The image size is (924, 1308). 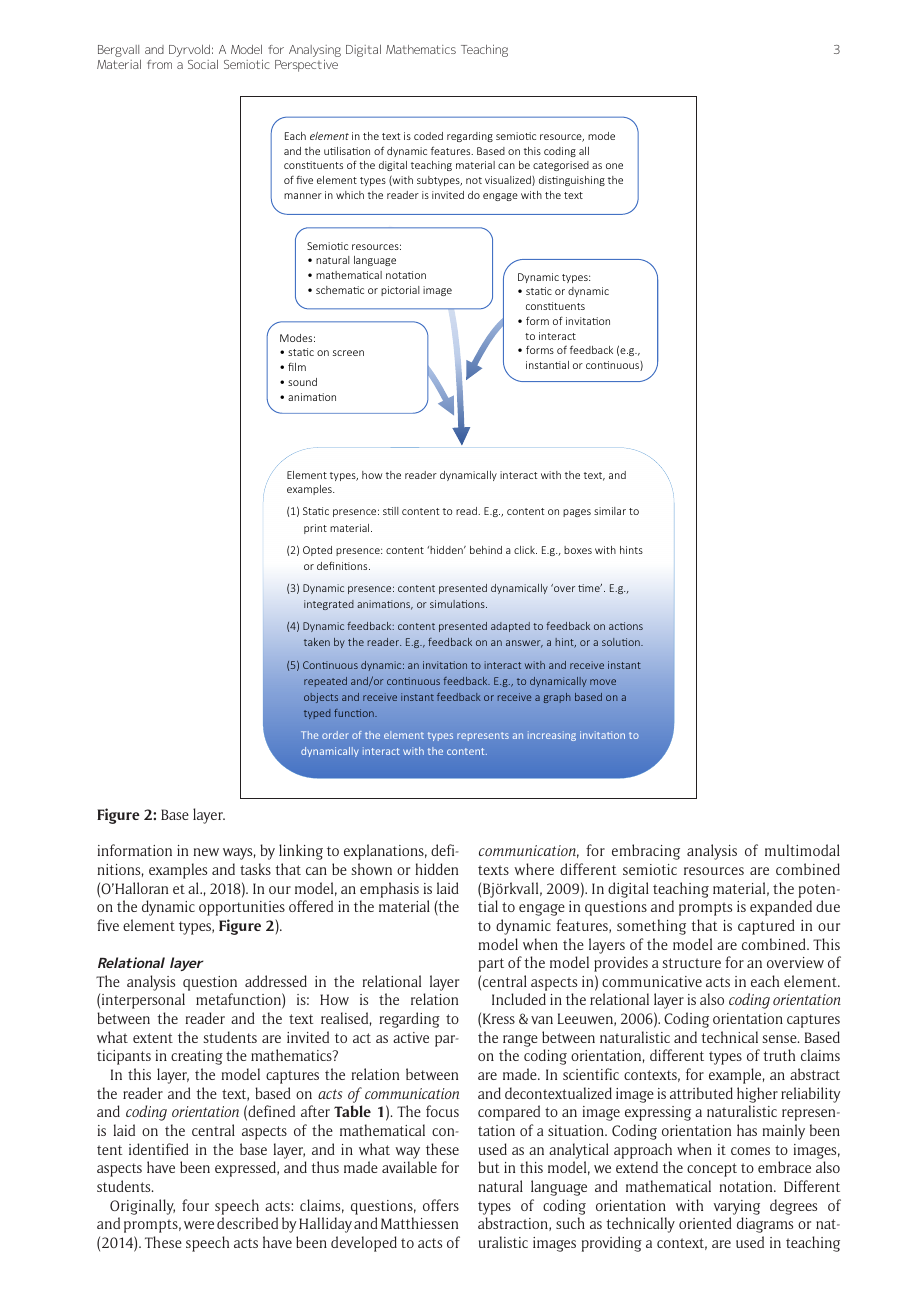 What do you see at coordinates (614, 166) in the screenshot?
I see `one` at bounding box center [614, 166].
